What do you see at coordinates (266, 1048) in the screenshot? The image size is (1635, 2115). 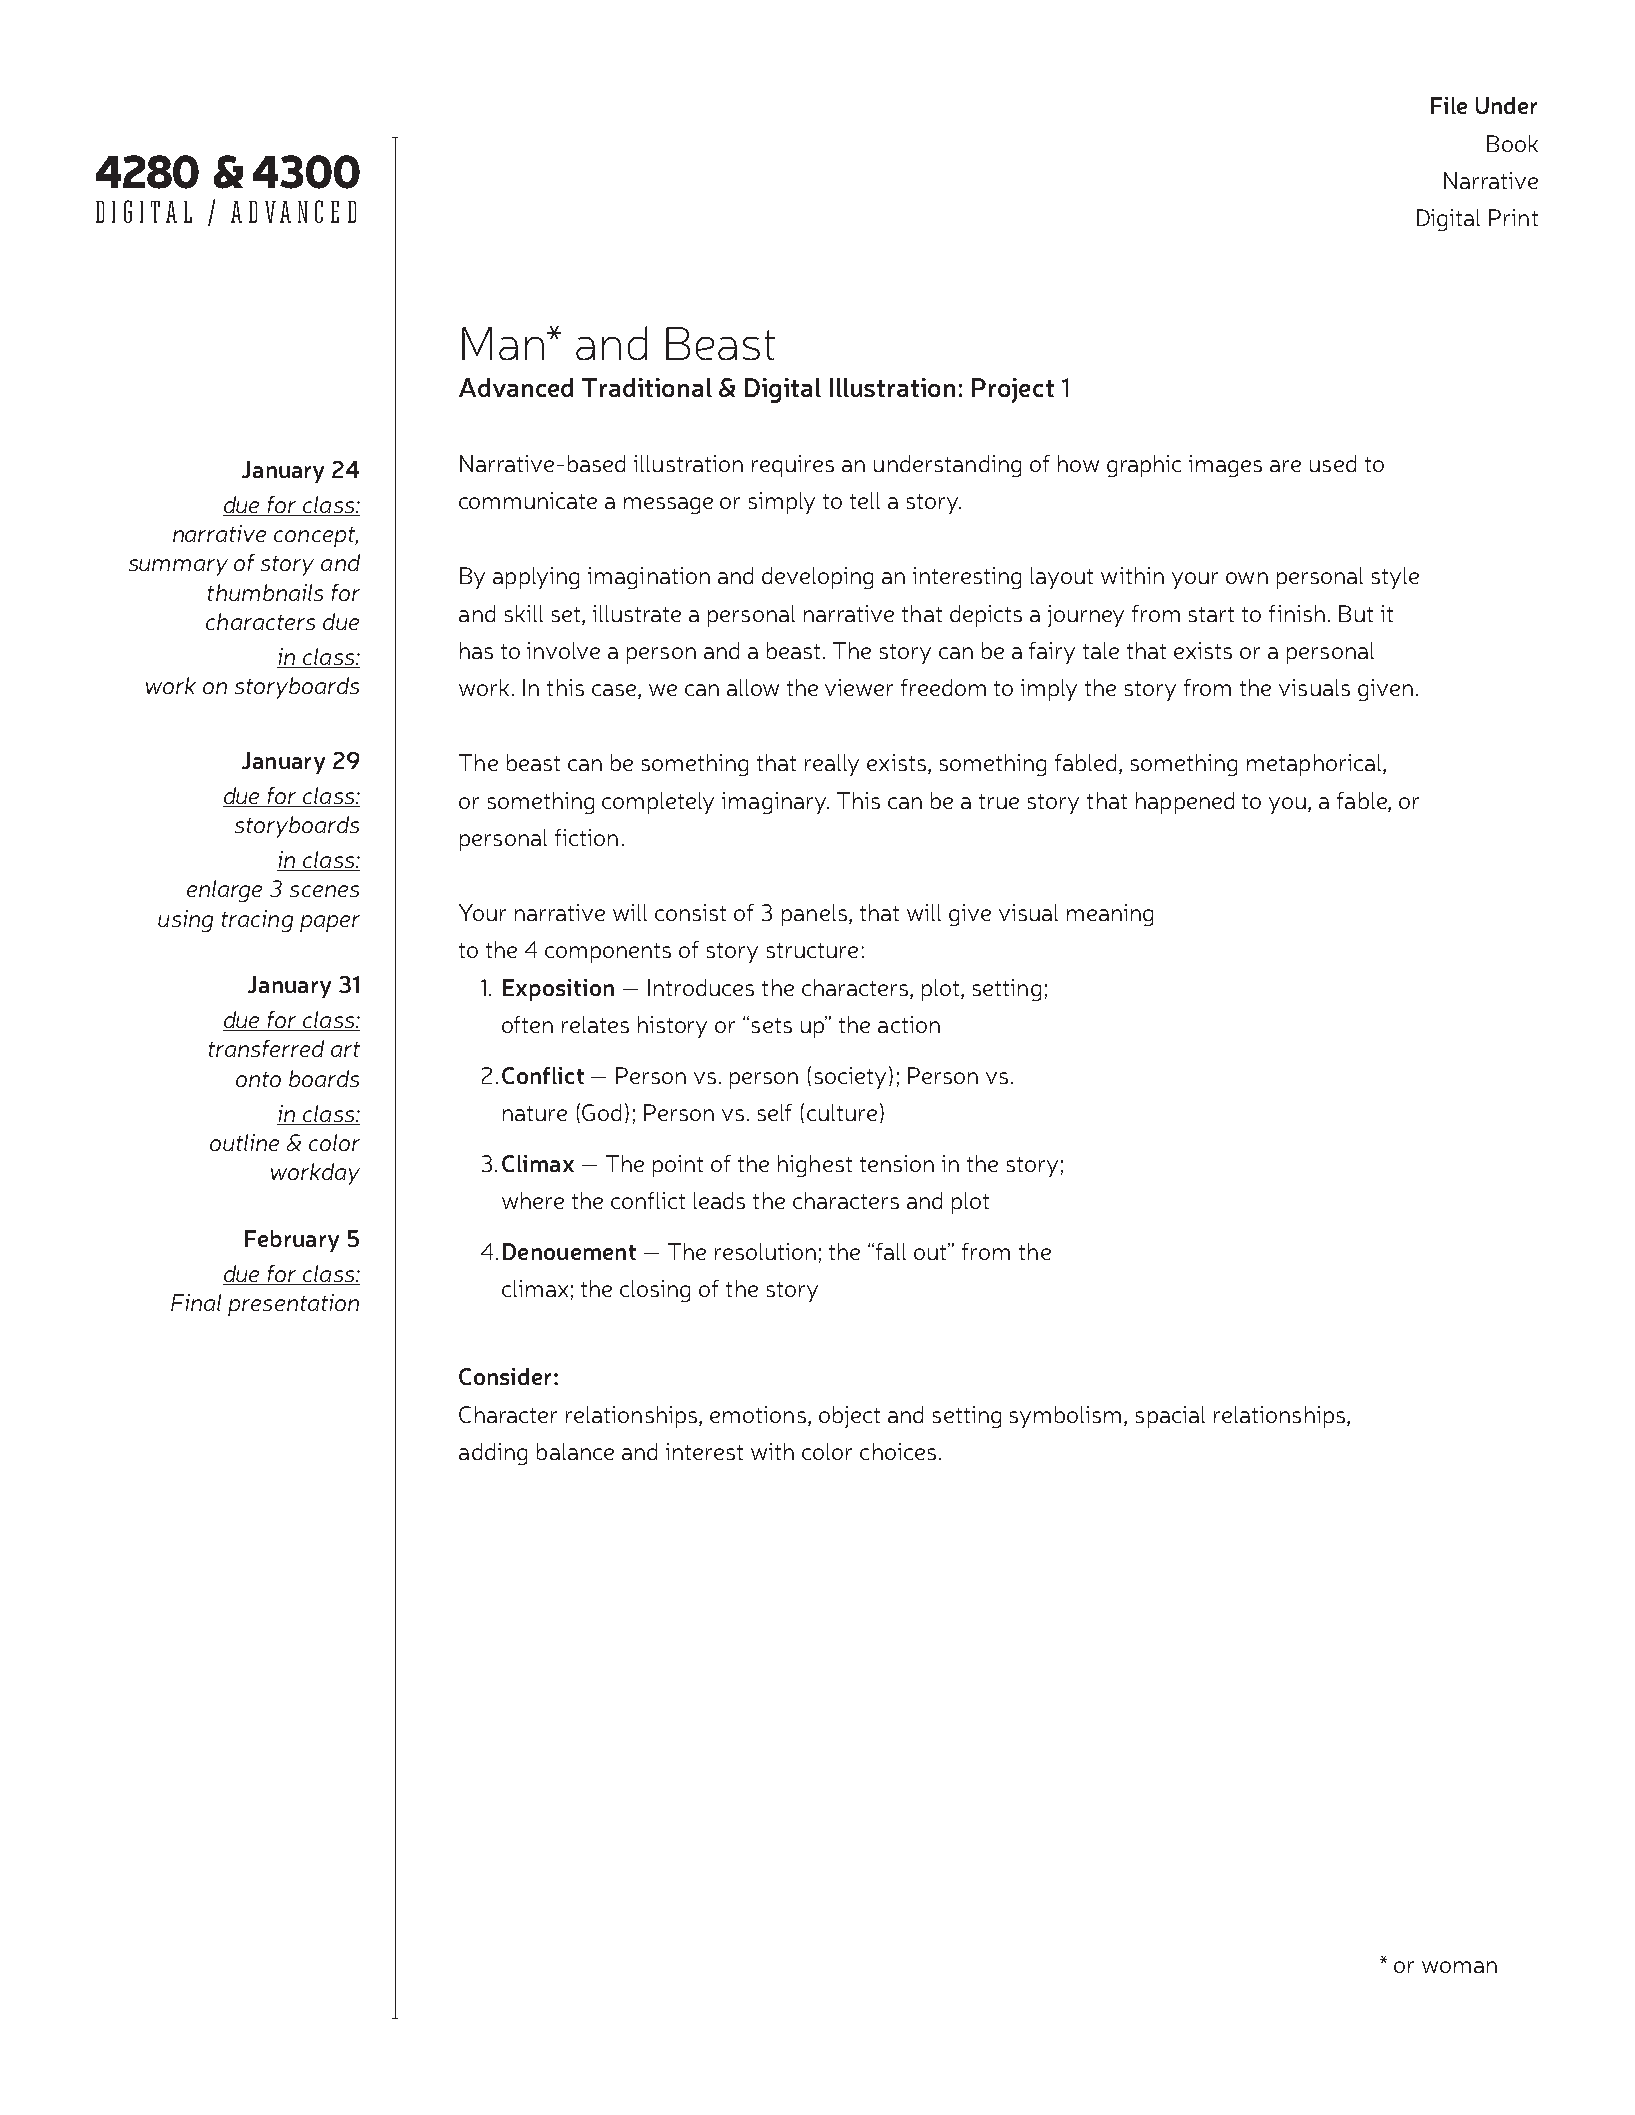 I see `transferred` at bounding box center [266, 1048].
